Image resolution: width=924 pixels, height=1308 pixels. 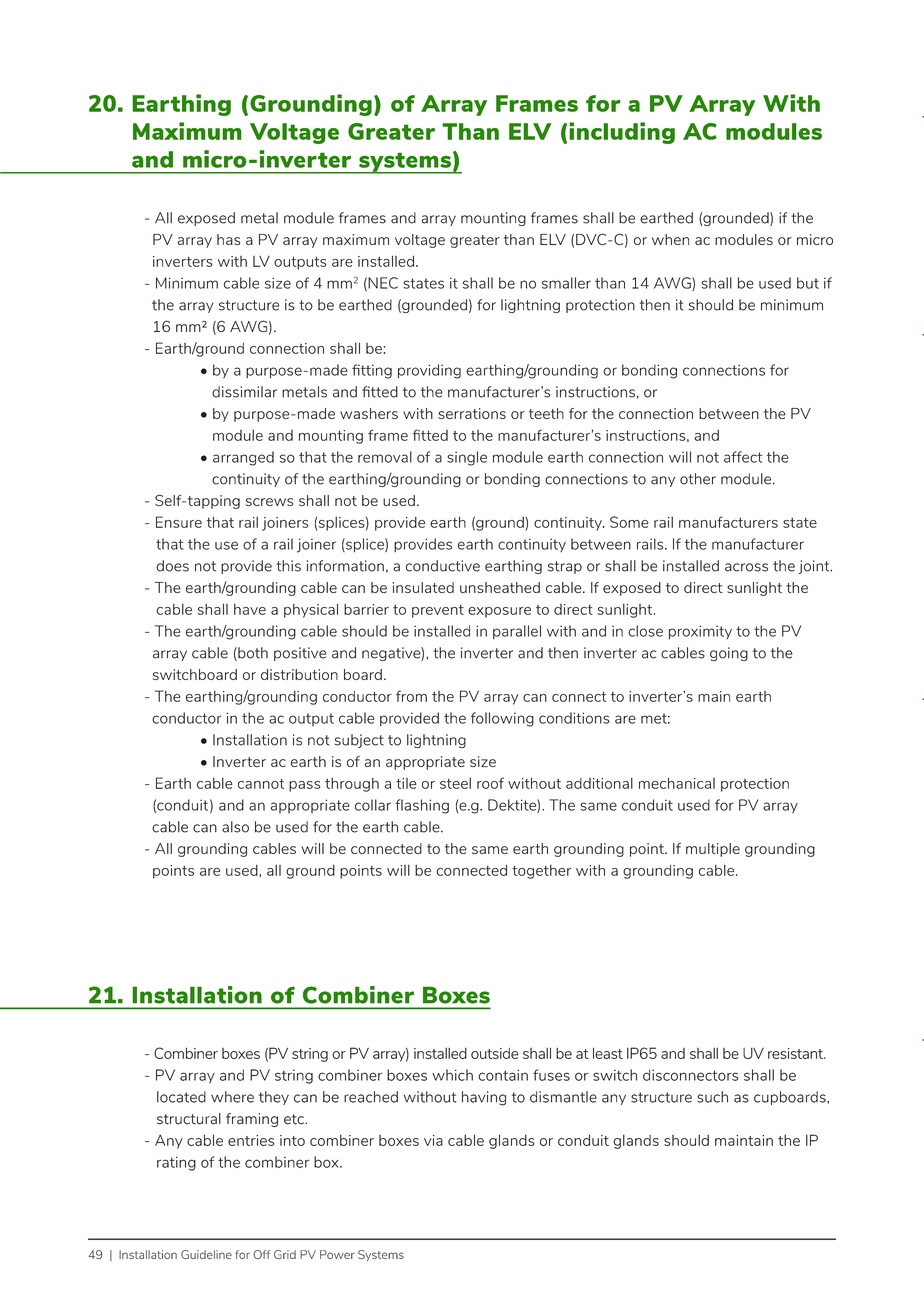 What do you see at coordinates (252, 654) in the screenshot?
I see `both` at bounding box center [252, 654].
